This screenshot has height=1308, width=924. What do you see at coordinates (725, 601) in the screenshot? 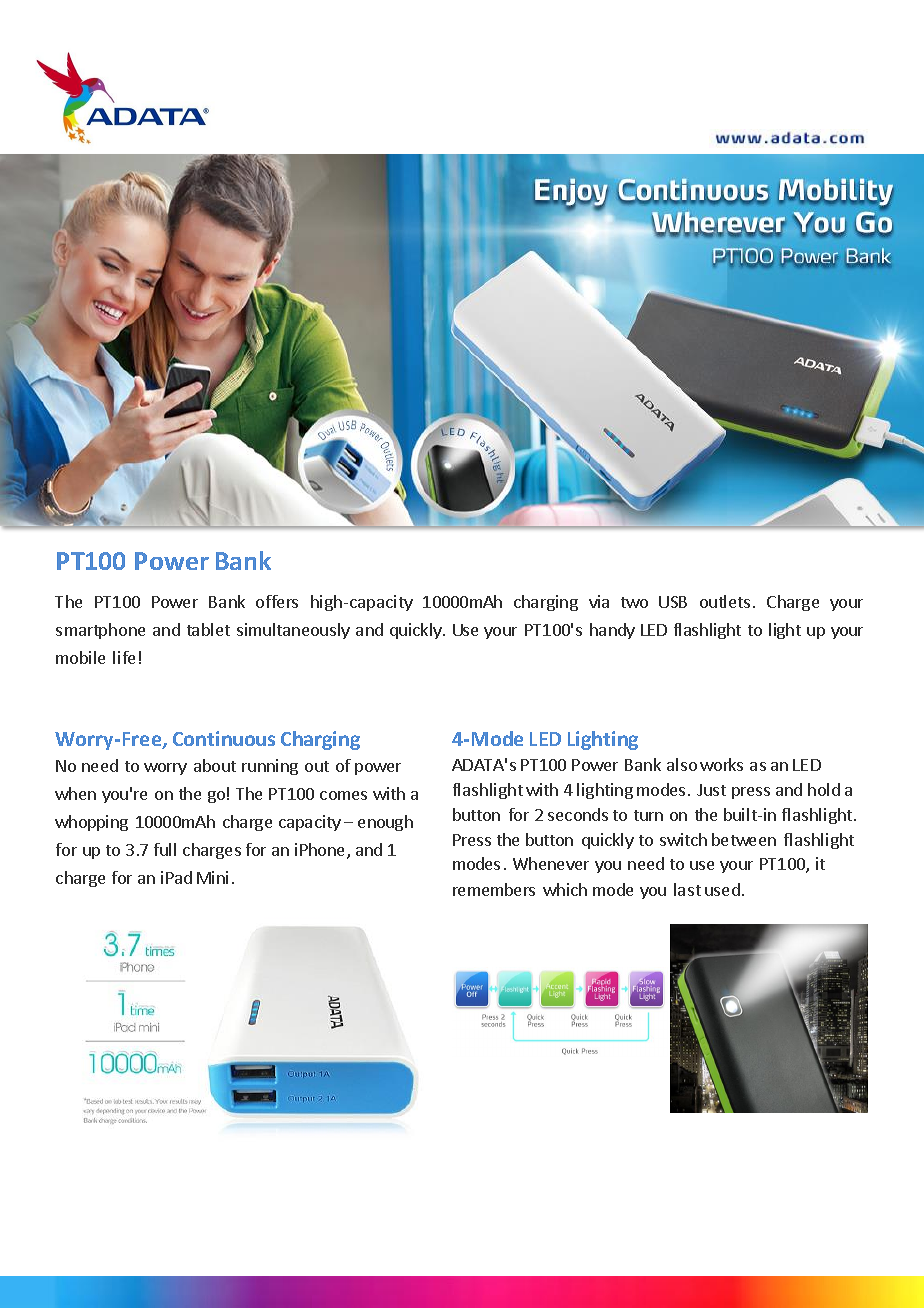
I see `outlets` at bounding box center [725, 601].
